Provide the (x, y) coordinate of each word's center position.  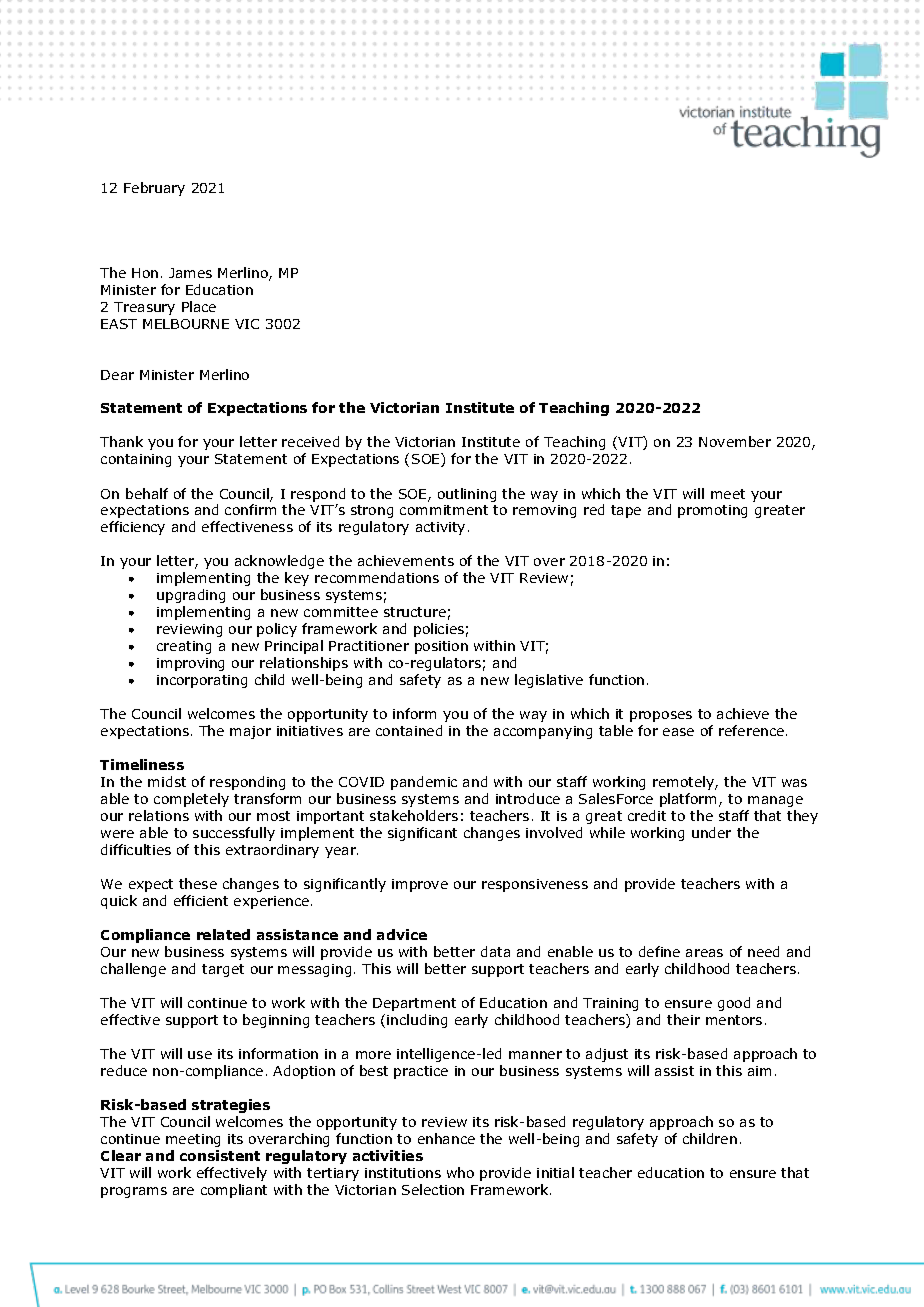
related (223, 934)
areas (704, 953)
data (495, 951)
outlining (467, 495)
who (460, 1172)
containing (136, 460)
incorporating (202, 681)
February (154, 189)
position (441, 647)
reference (751, 730)
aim (759, 1071)
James (190, 273)
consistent (220, 1155)
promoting (712, 511)
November (735, 441)
